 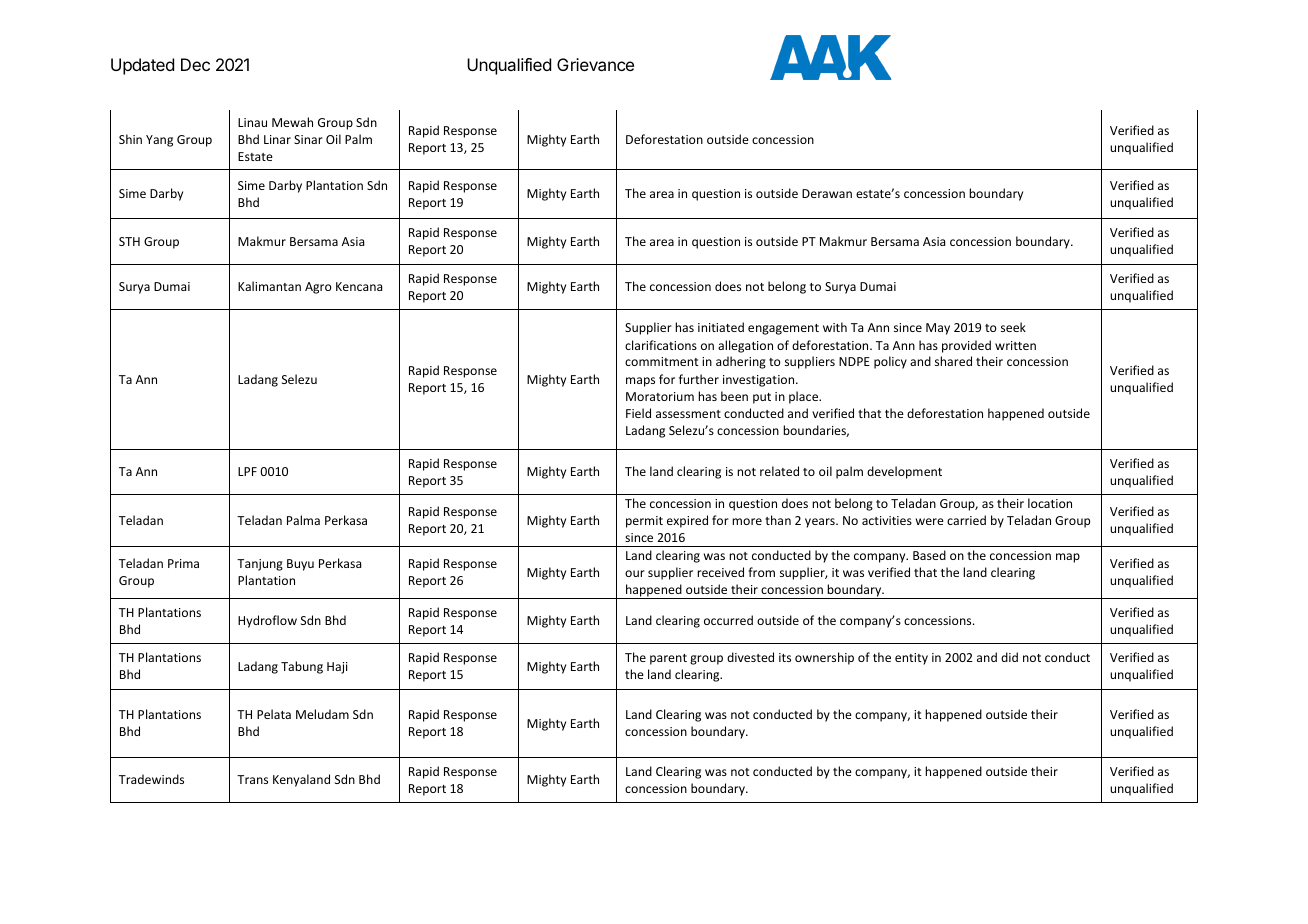 What do you see at coordinates (911, 659) in the image?
I see `entity` at bounding box center [911, 659].
